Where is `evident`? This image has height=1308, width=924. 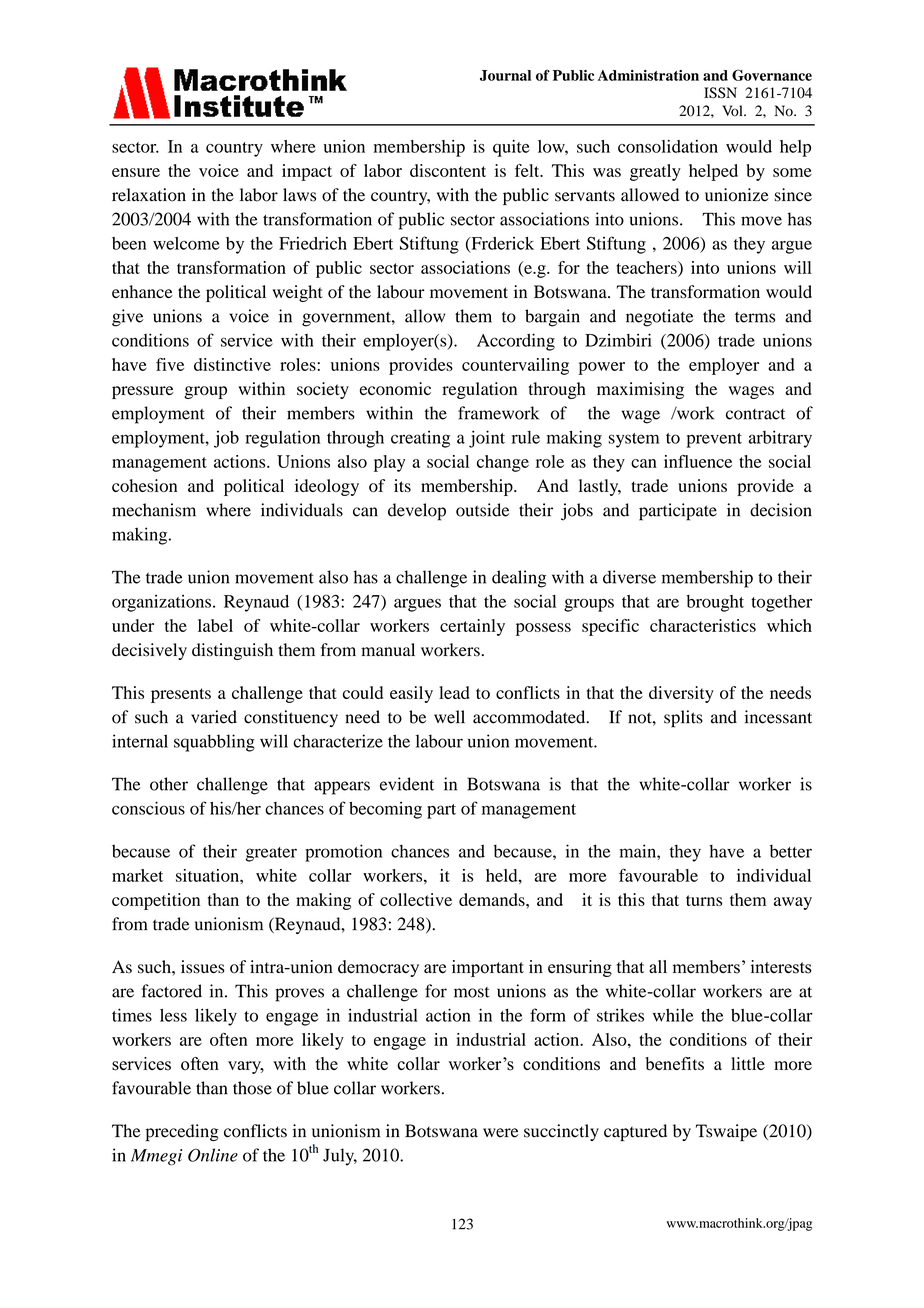
evident is located at coordinates (407, 784).
